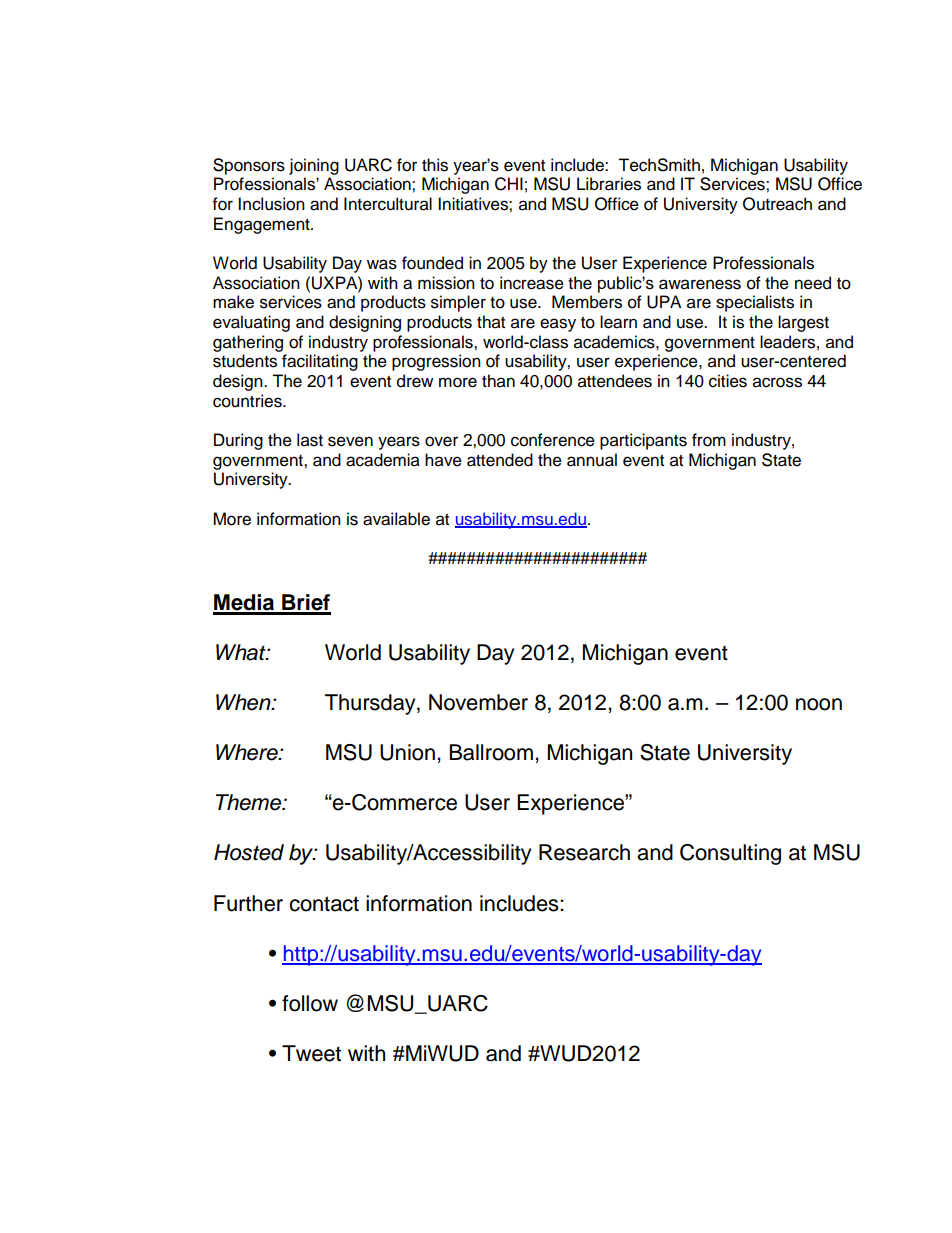 The width and height of the image is (952, 1233). Describe the element at coordinates (730, 854) in the image. I see `Consulting` at that location.
